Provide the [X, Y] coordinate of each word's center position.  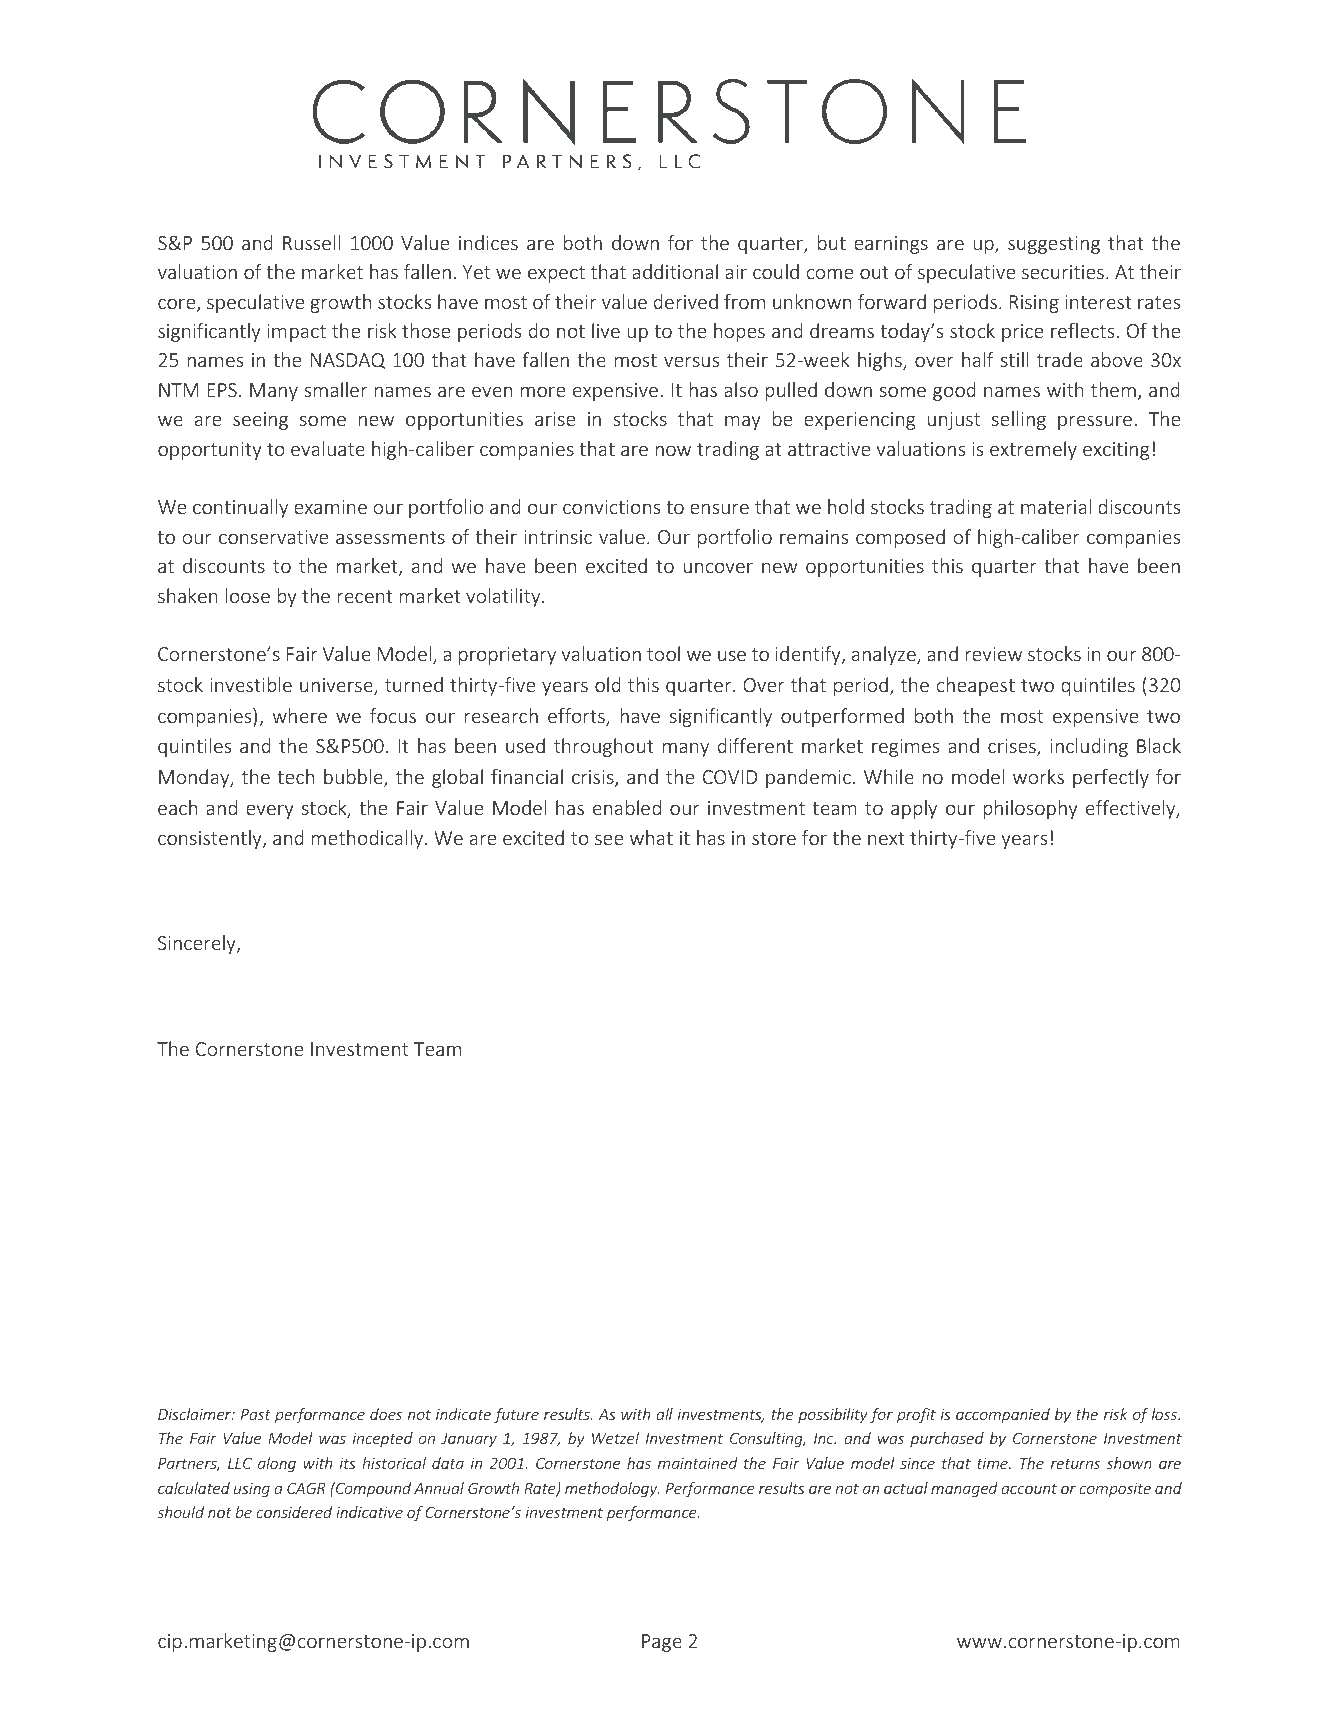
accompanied [1003, 1415]
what [651, 837]
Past [256, 1414]
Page [662, 1643]
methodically [368, 839]
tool [663, 653]
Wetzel [615, 1438]
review [993, 654]
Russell [311, 242]
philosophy [1030, 809]
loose [247, 595]
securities [1063, 272]
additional [675, 271]
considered [294, 1512]
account [1029, 1488]
